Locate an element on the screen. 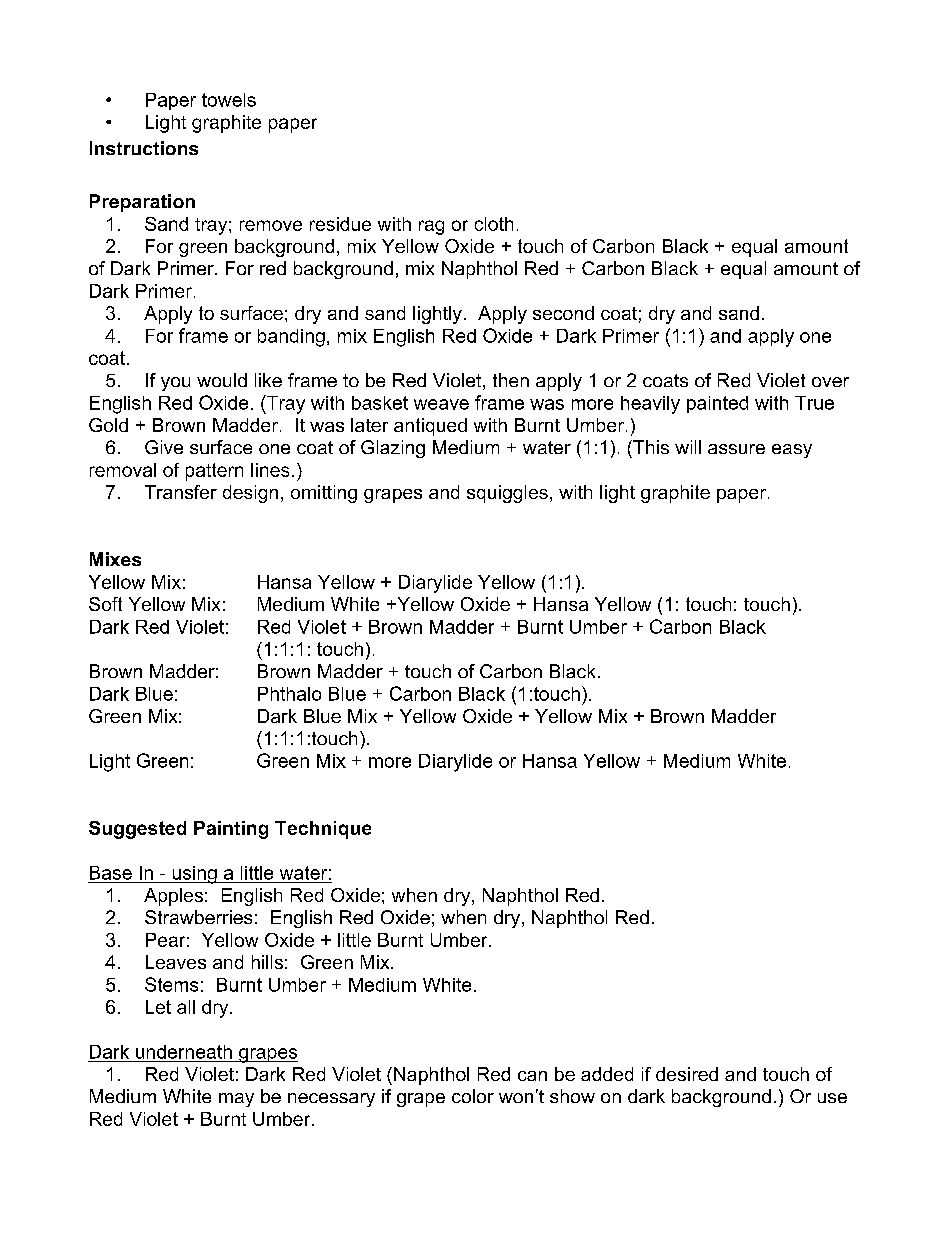 This screenshot has width=952, height=1233. Painting is located at coordinates (231, 830).
